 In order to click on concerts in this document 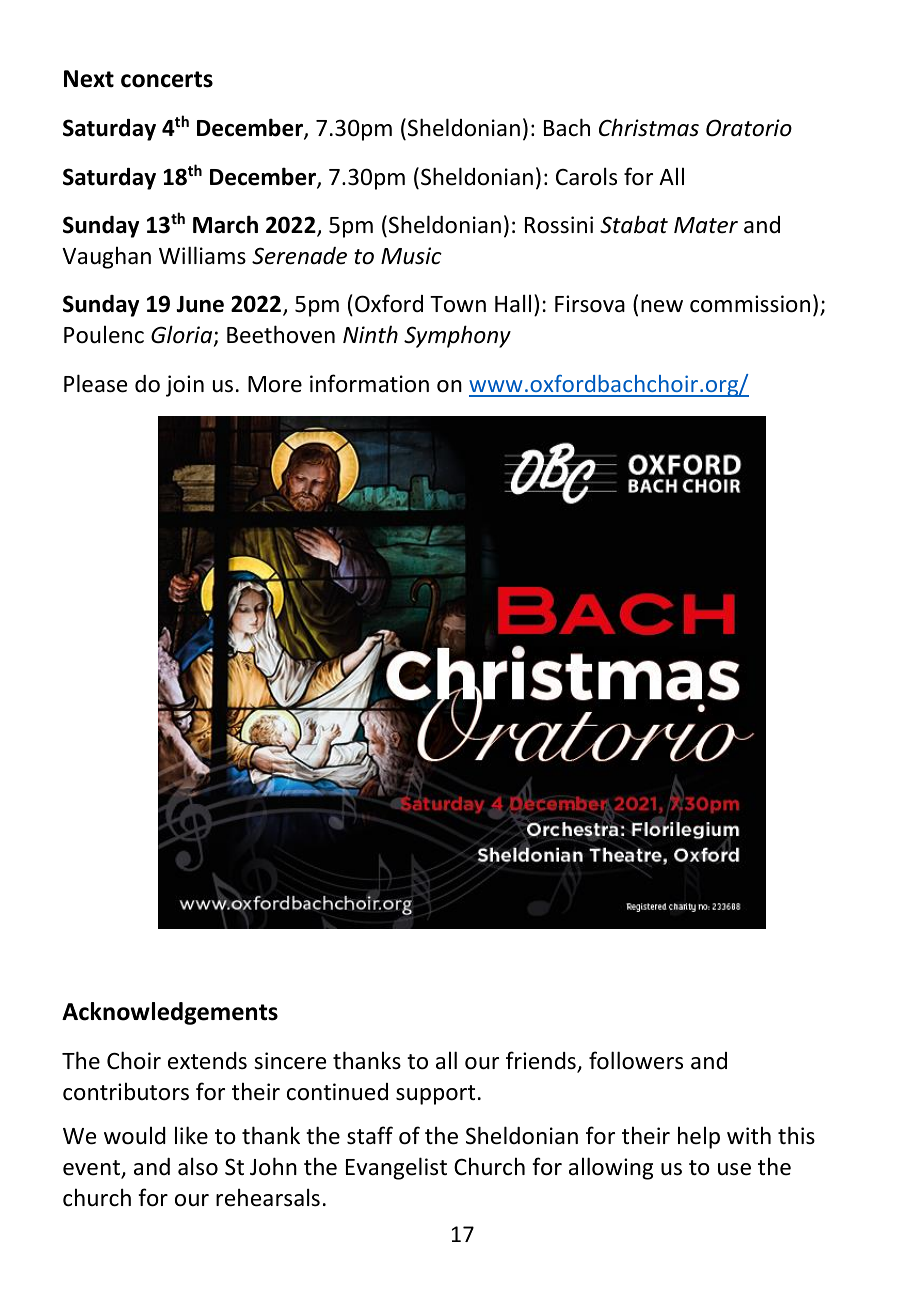, I will do `click(167, 79)`.
